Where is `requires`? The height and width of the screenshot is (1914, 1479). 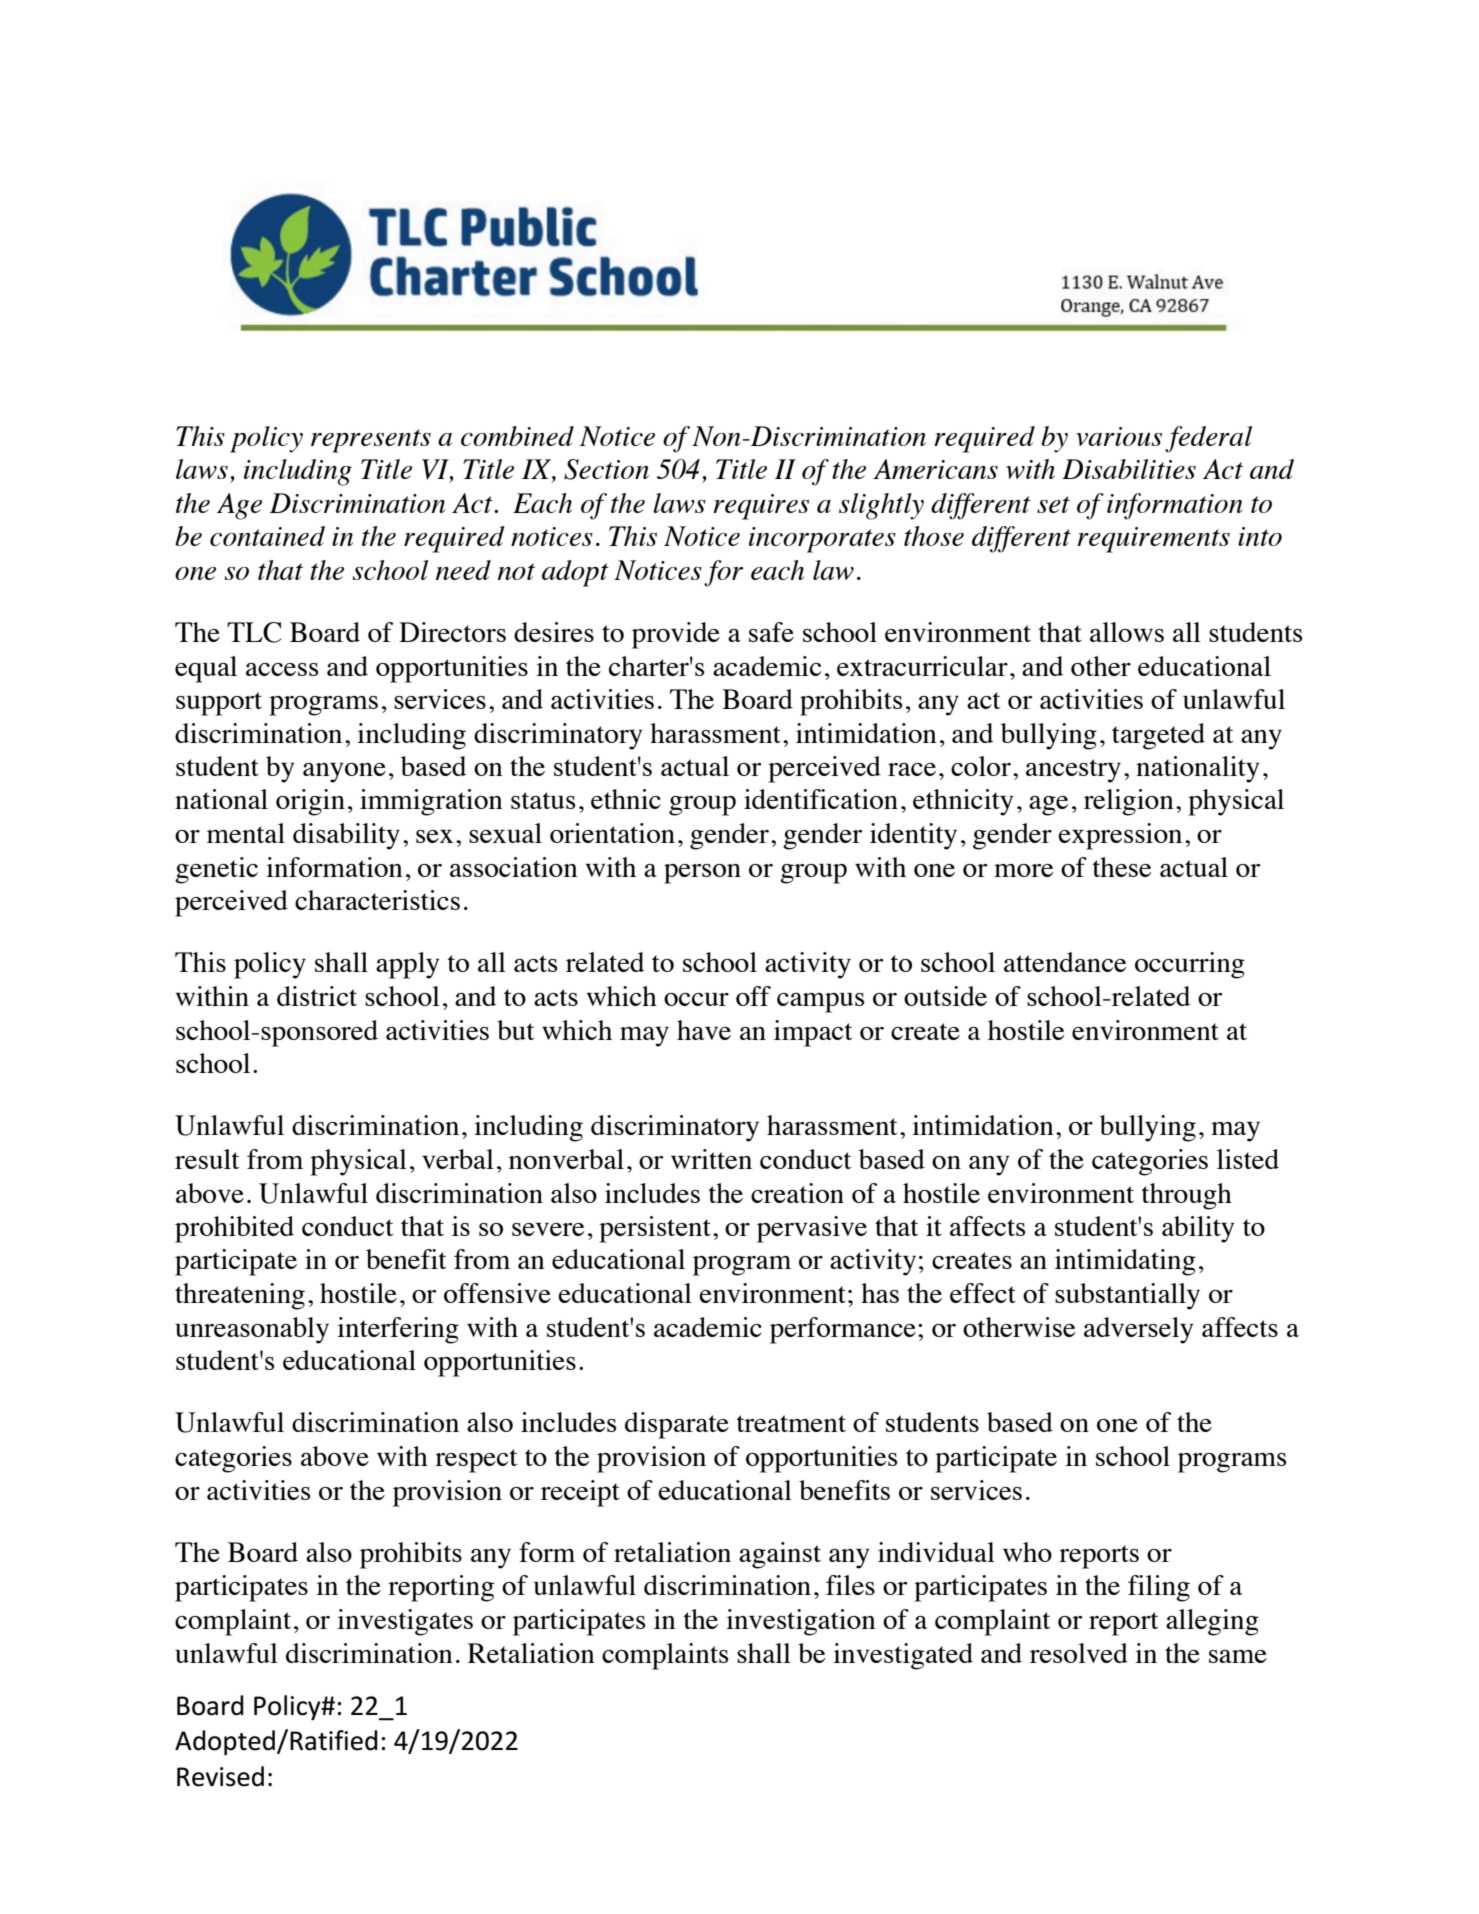
requires is located at coordinates (761, 507).
